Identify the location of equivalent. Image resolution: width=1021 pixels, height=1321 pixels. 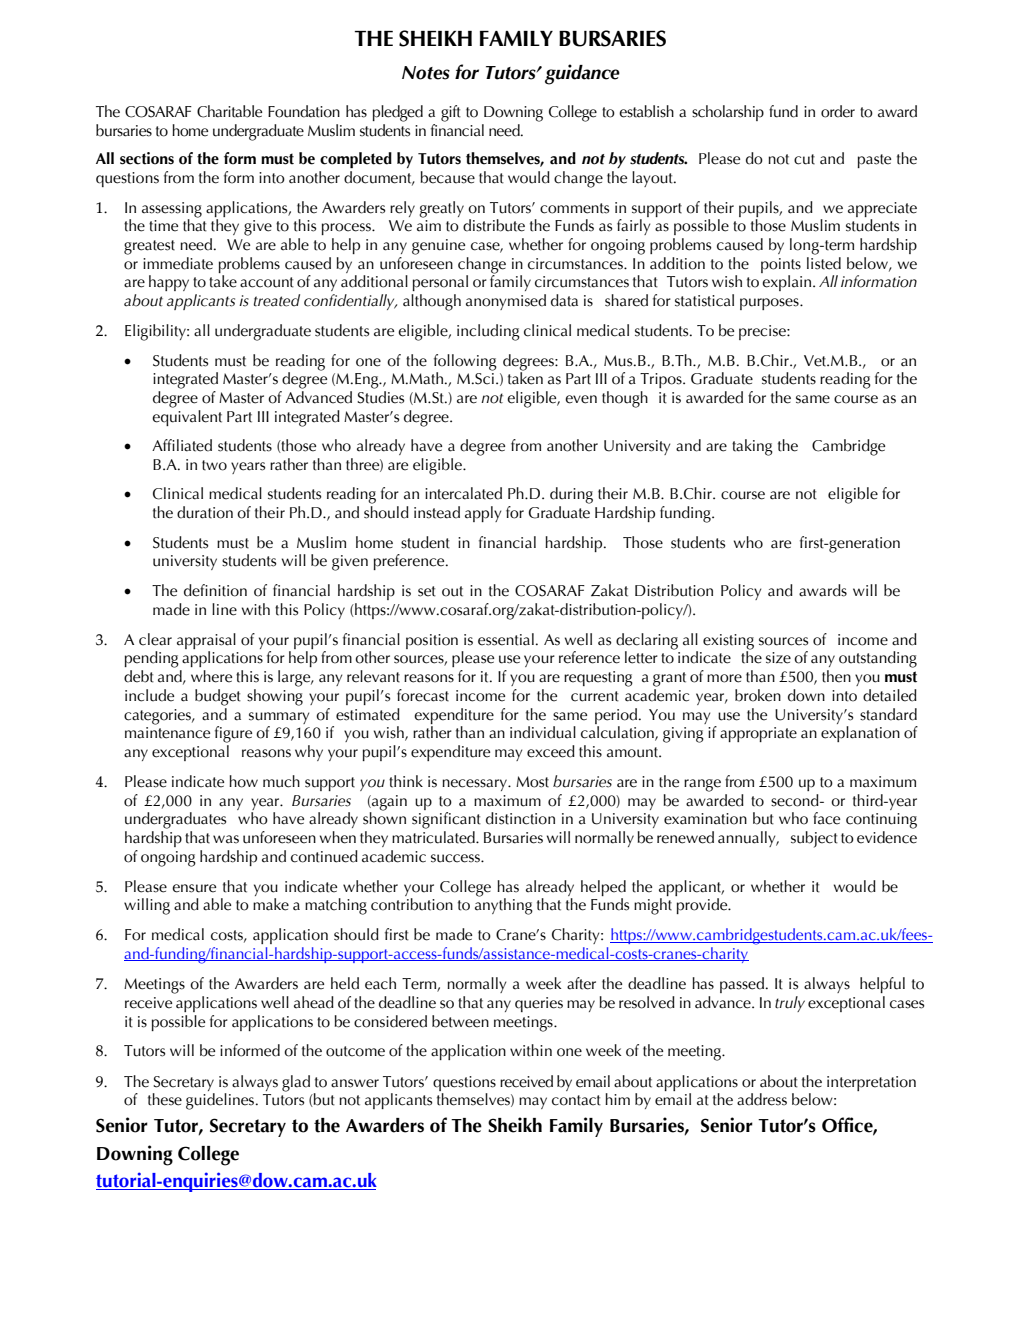
(187, 416).
